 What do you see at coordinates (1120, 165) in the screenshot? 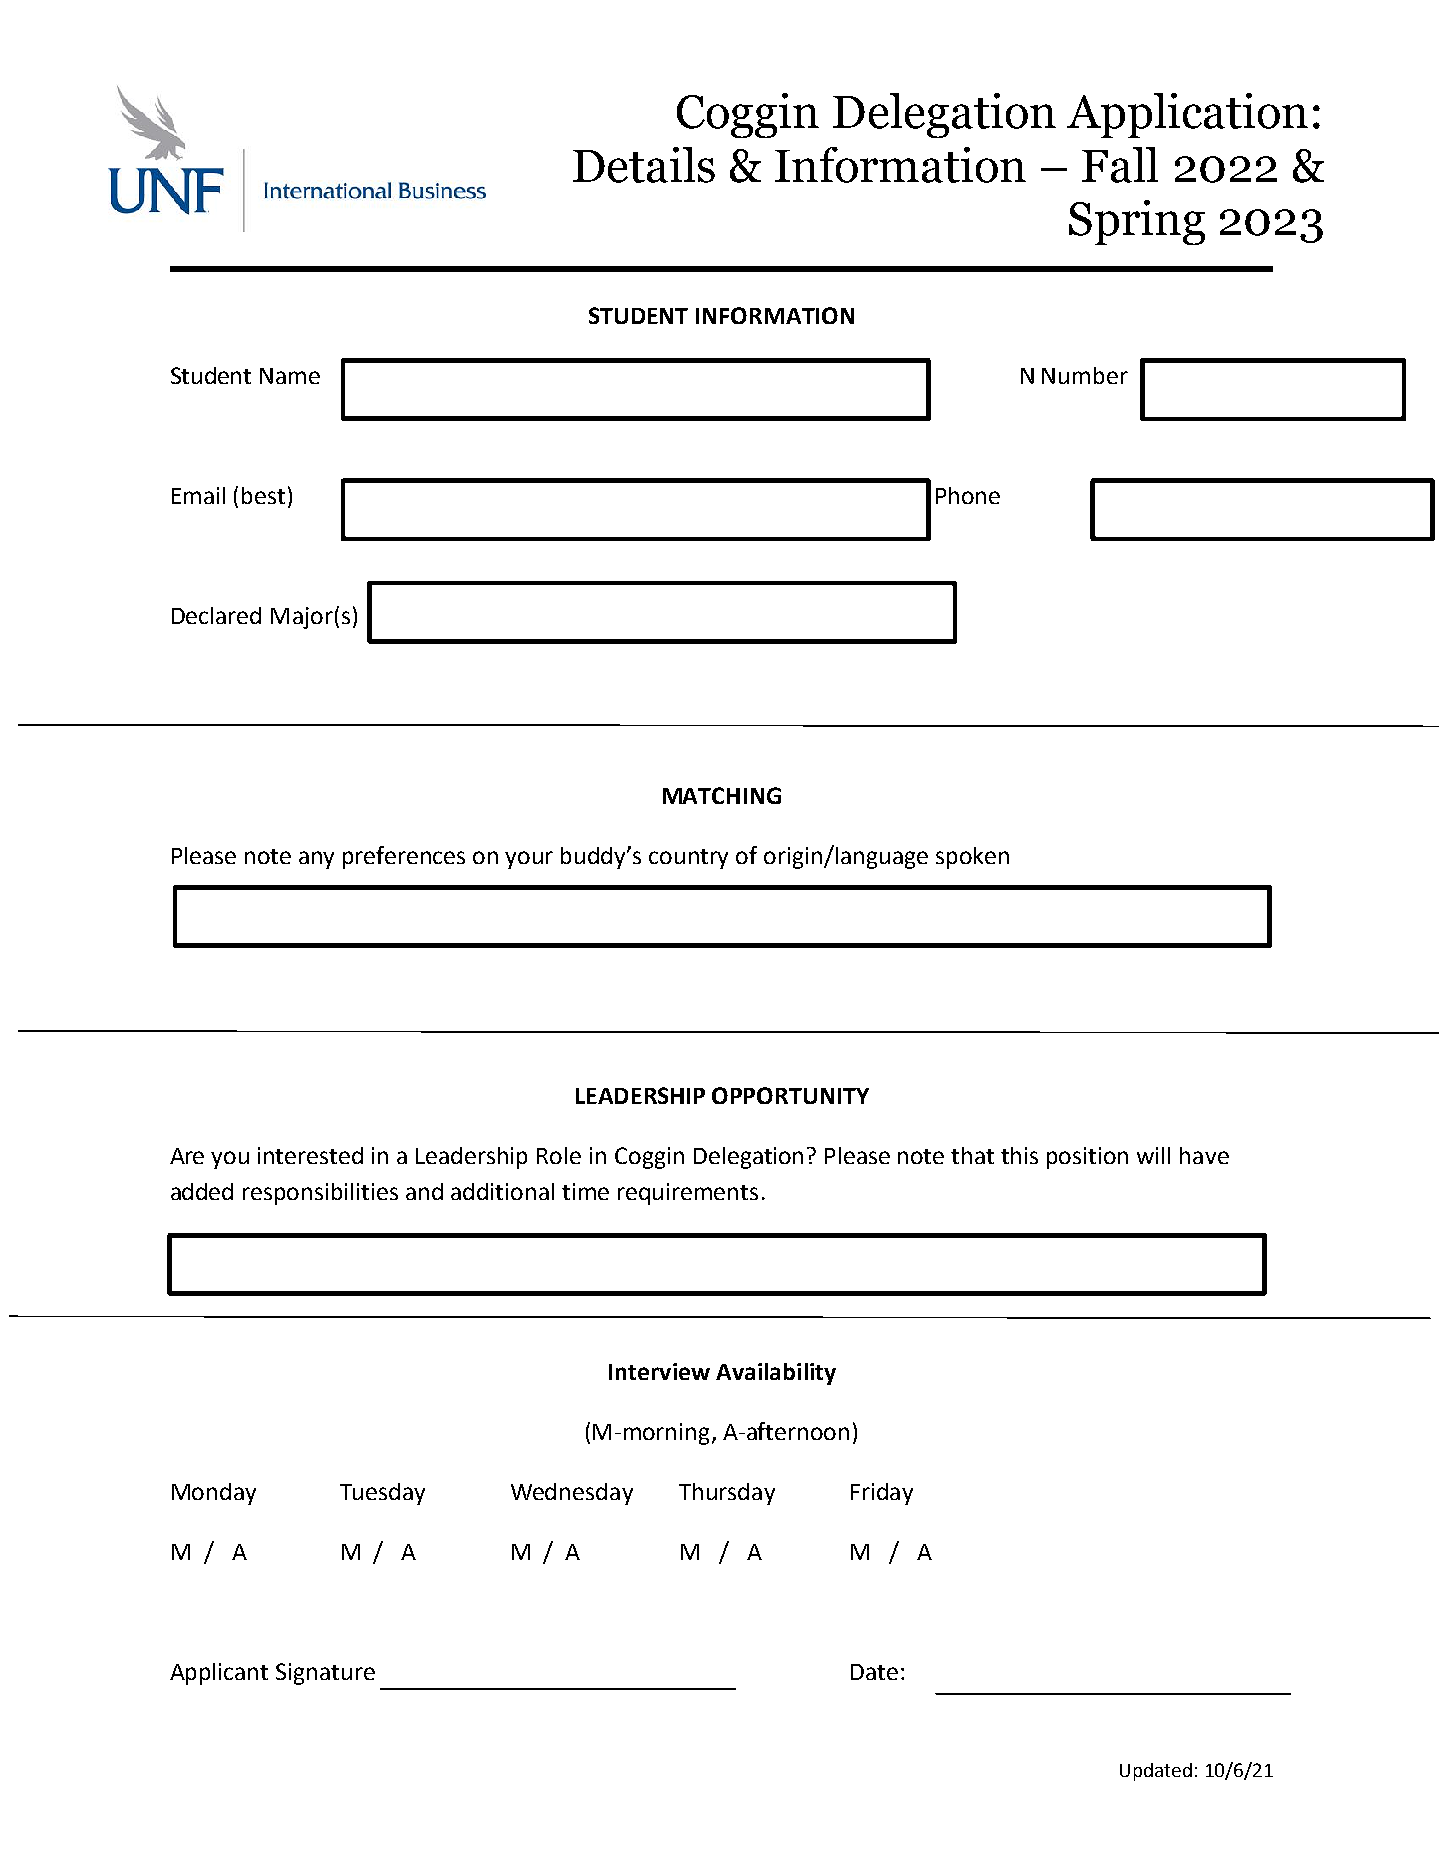
I see `Fall` at bounding box center [1120, 165].
